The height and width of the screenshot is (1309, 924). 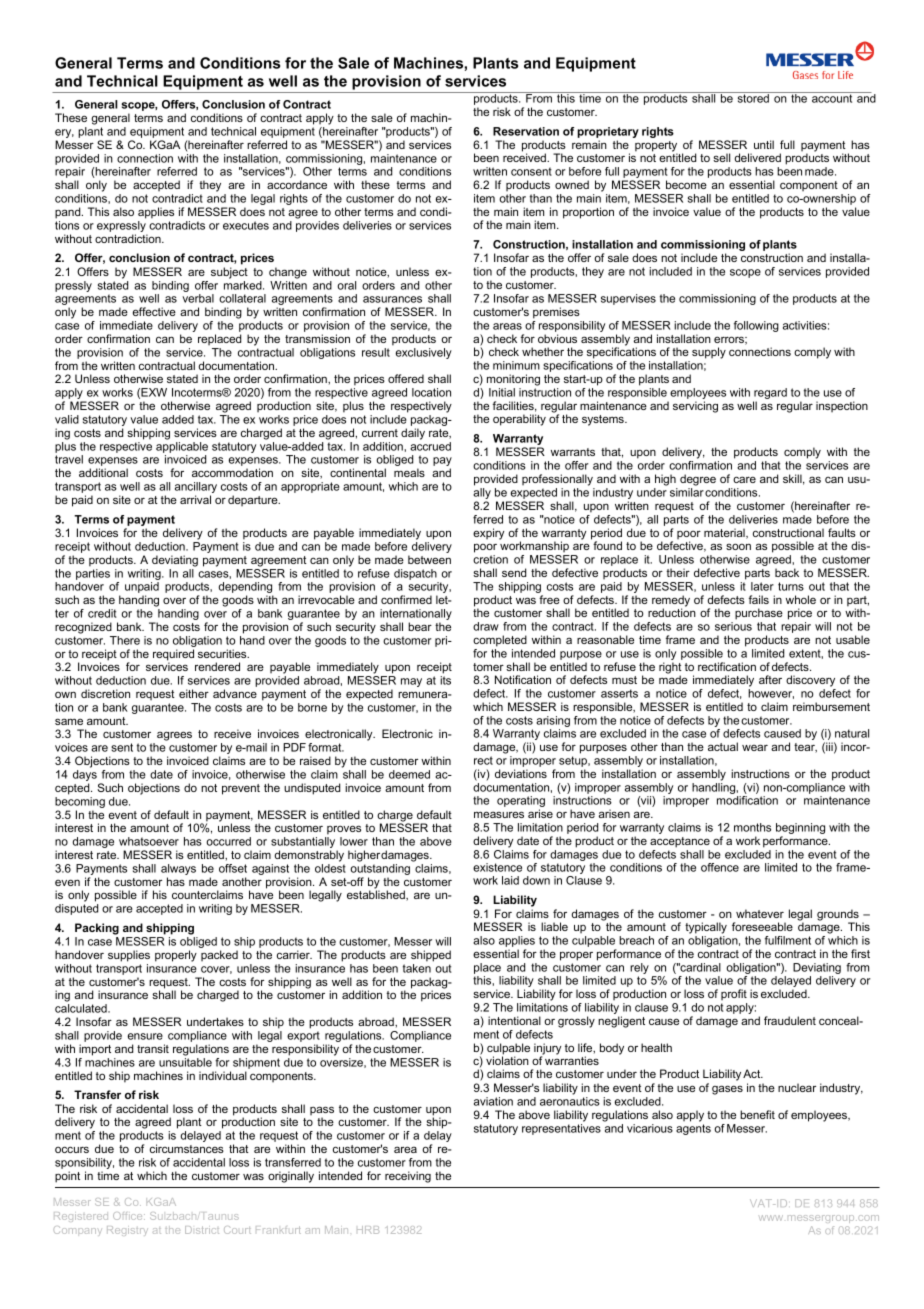 I want to click on until, so click(x=764, y=144).
